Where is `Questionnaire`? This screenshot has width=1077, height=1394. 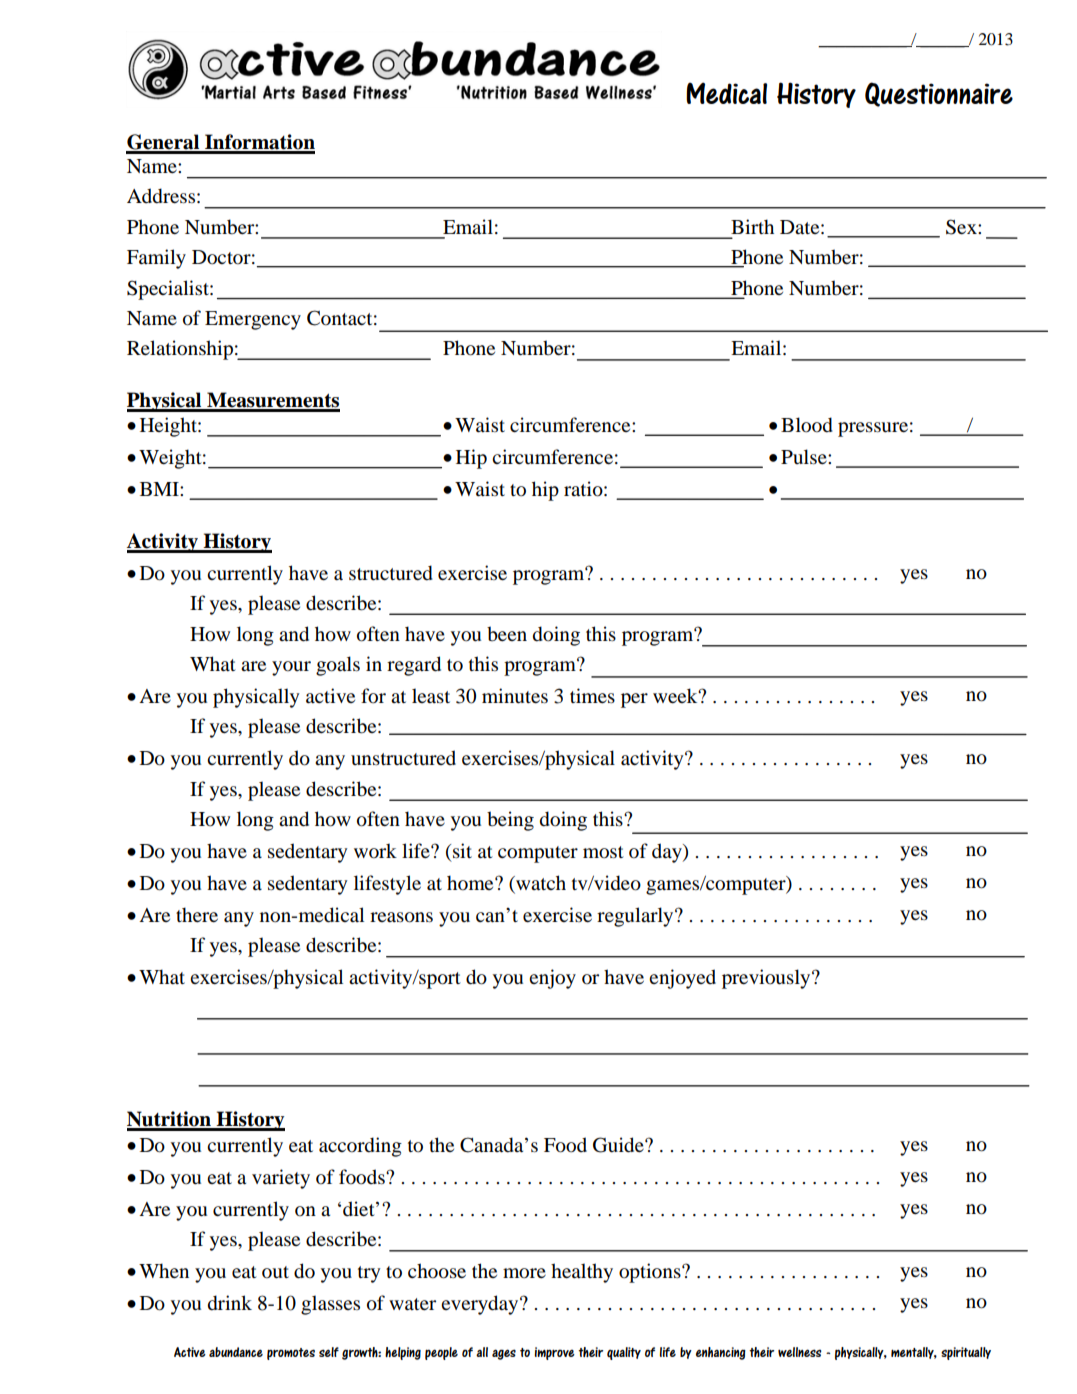
Questionnaire is located at coordinates (939, 94).
